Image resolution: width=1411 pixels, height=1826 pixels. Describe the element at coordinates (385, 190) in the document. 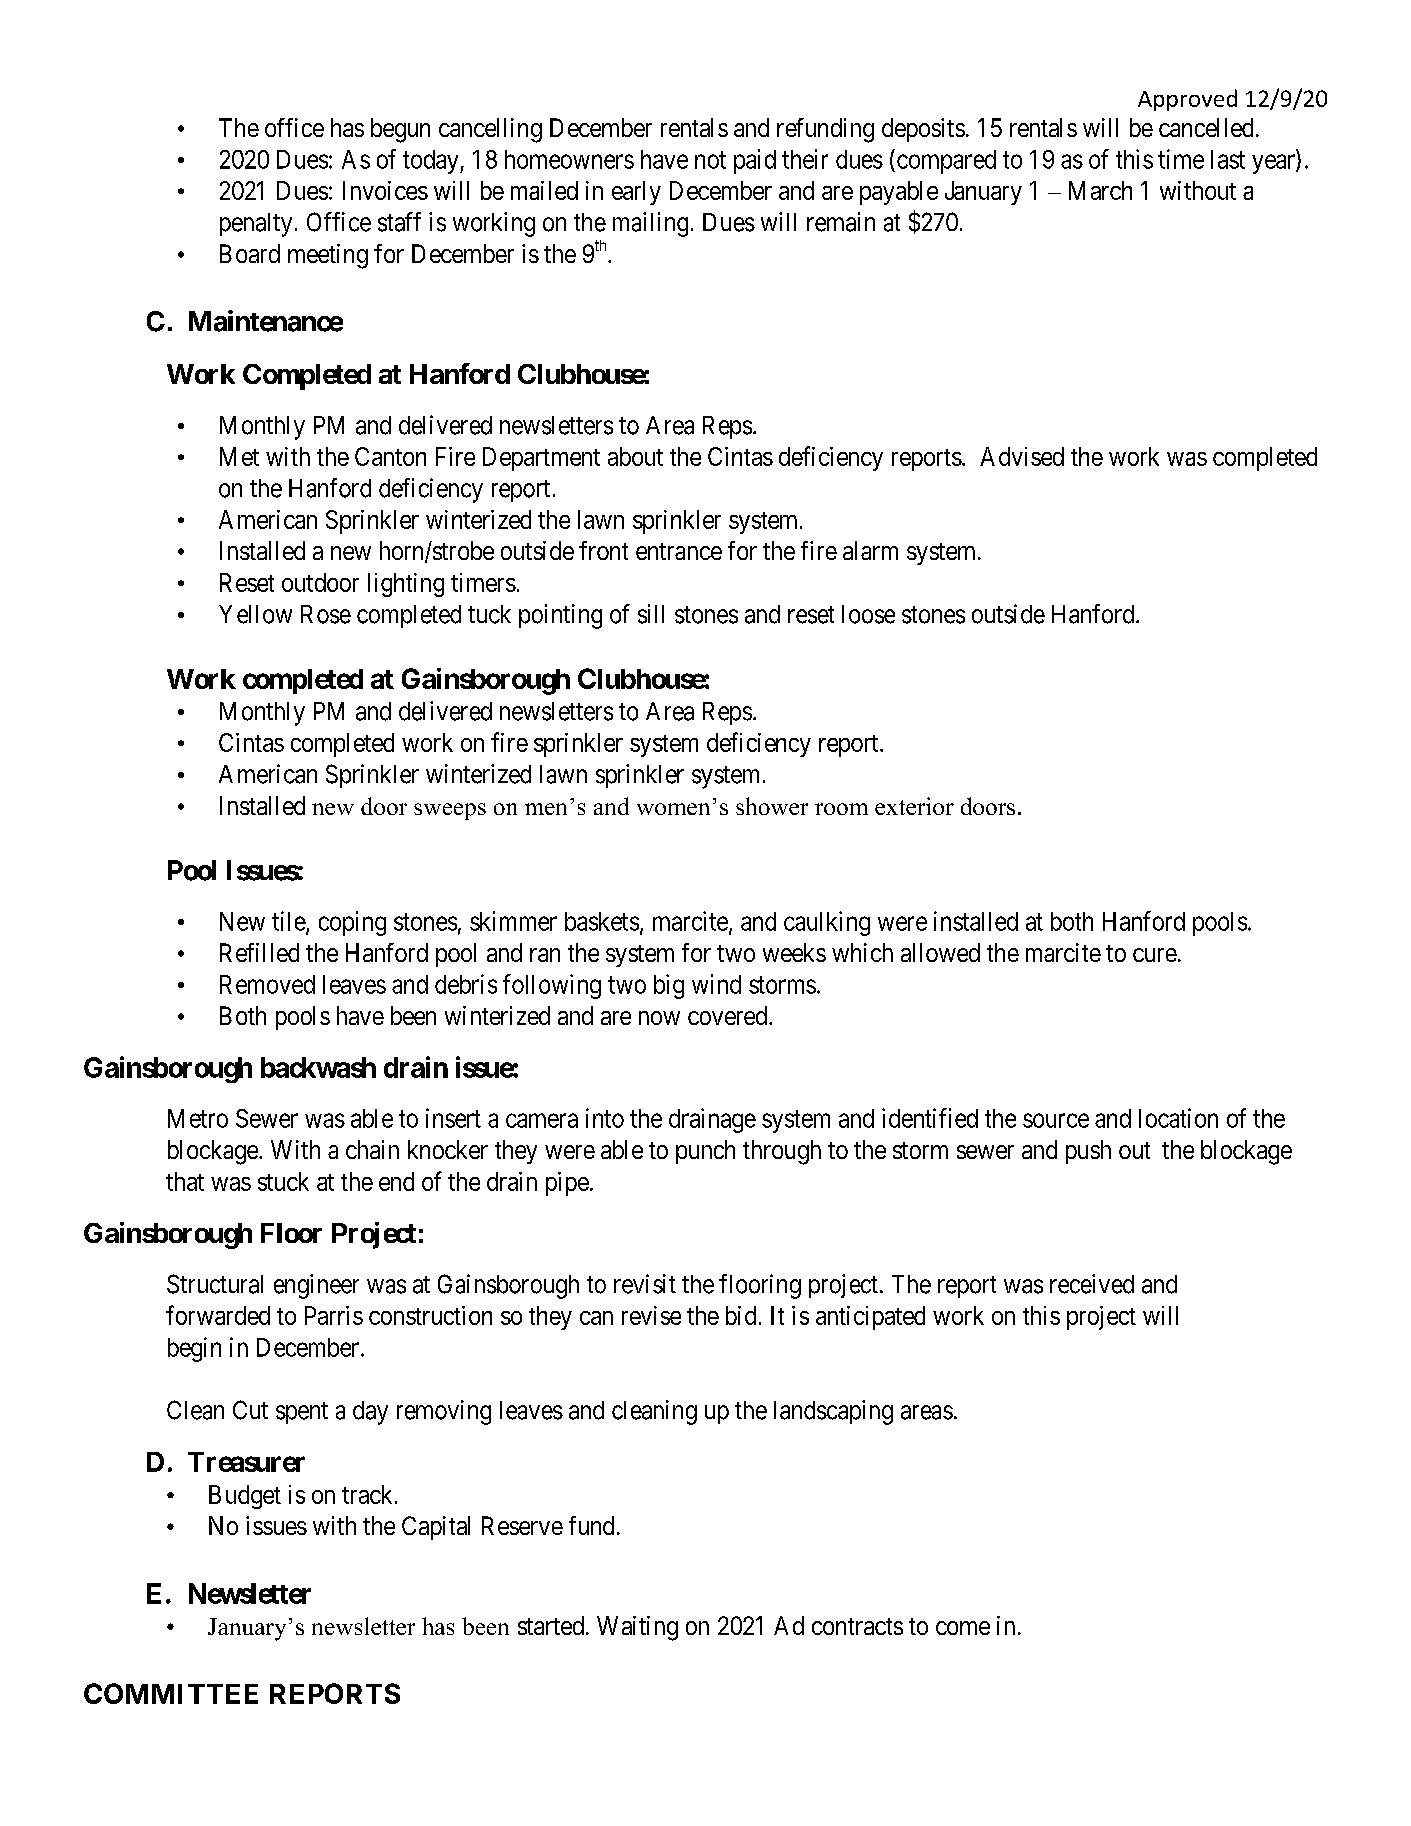

I see `Invoices` at that location.
